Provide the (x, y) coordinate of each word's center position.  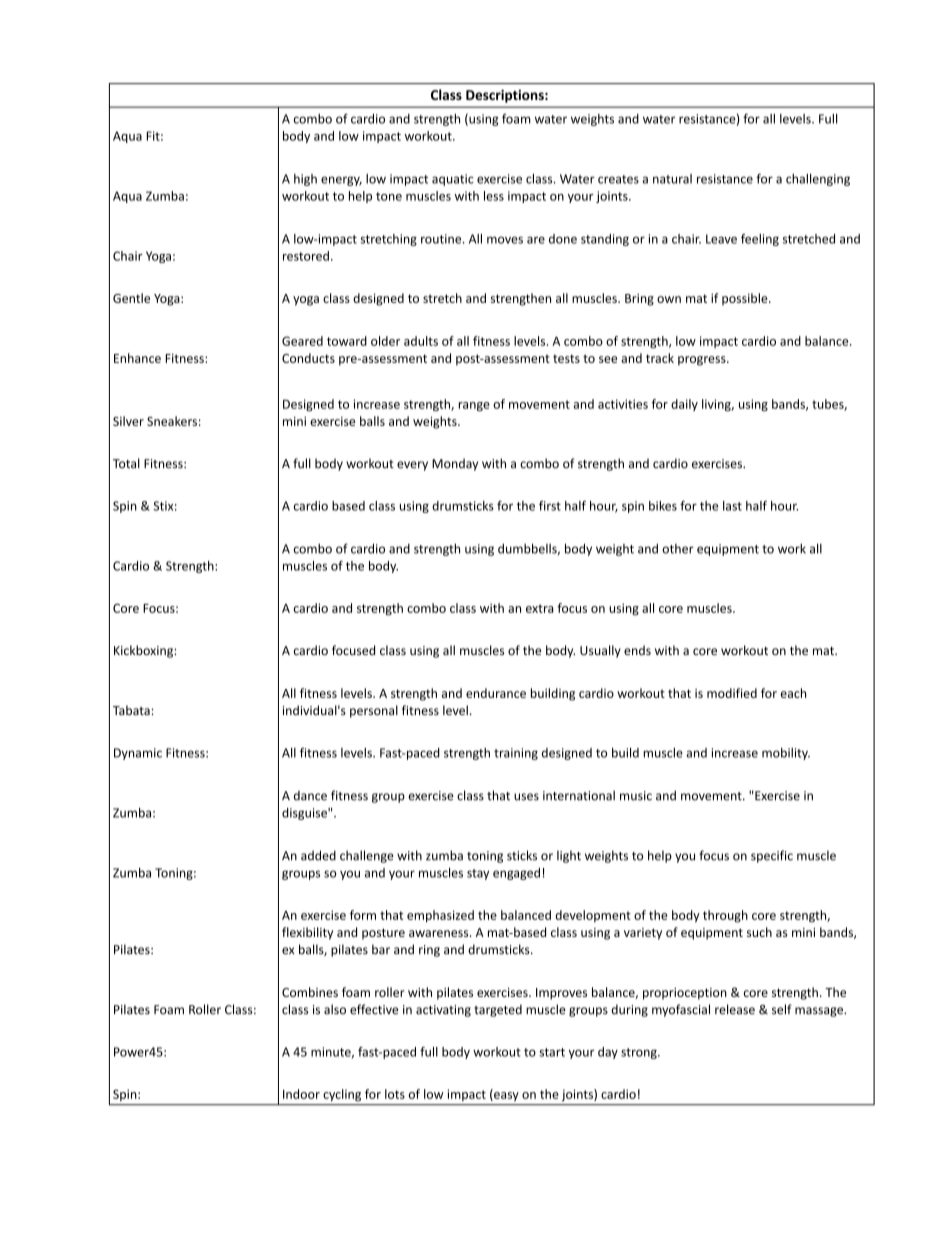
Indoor (301, 1094)
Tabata (132, 710)
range (474, 406)
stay (478, 874)
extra (540, 608)
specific (772, 856)
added (318, 855)
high (305, 180)
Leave (721, 239)
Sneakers (172, 421)
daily (684, 405)
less (494, 196)
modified (732, 693)
